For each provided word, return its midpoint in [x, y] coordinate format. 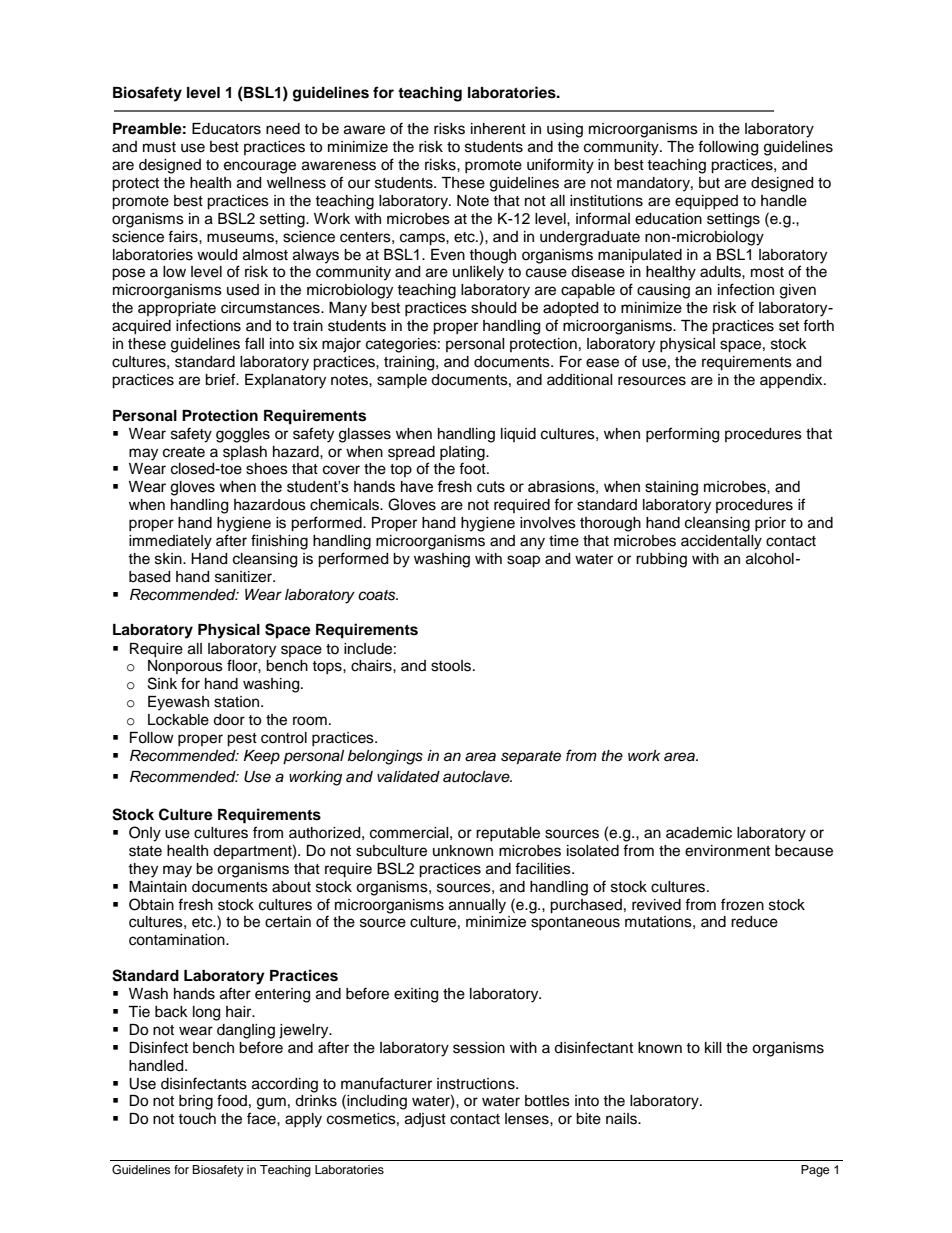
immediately [170, 542]
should [493, 308]
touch [197, 1119]
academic [699, 833]
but [709, 183]
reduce [754, 922]
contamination [178, 940]
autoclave [477, 777]
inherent [498, 129]
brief [221, 379]
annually [477, 906]
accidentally [721, 542]
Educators [226, 129]
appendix [792, 381]
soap [523, 561]
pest [242, 740]
